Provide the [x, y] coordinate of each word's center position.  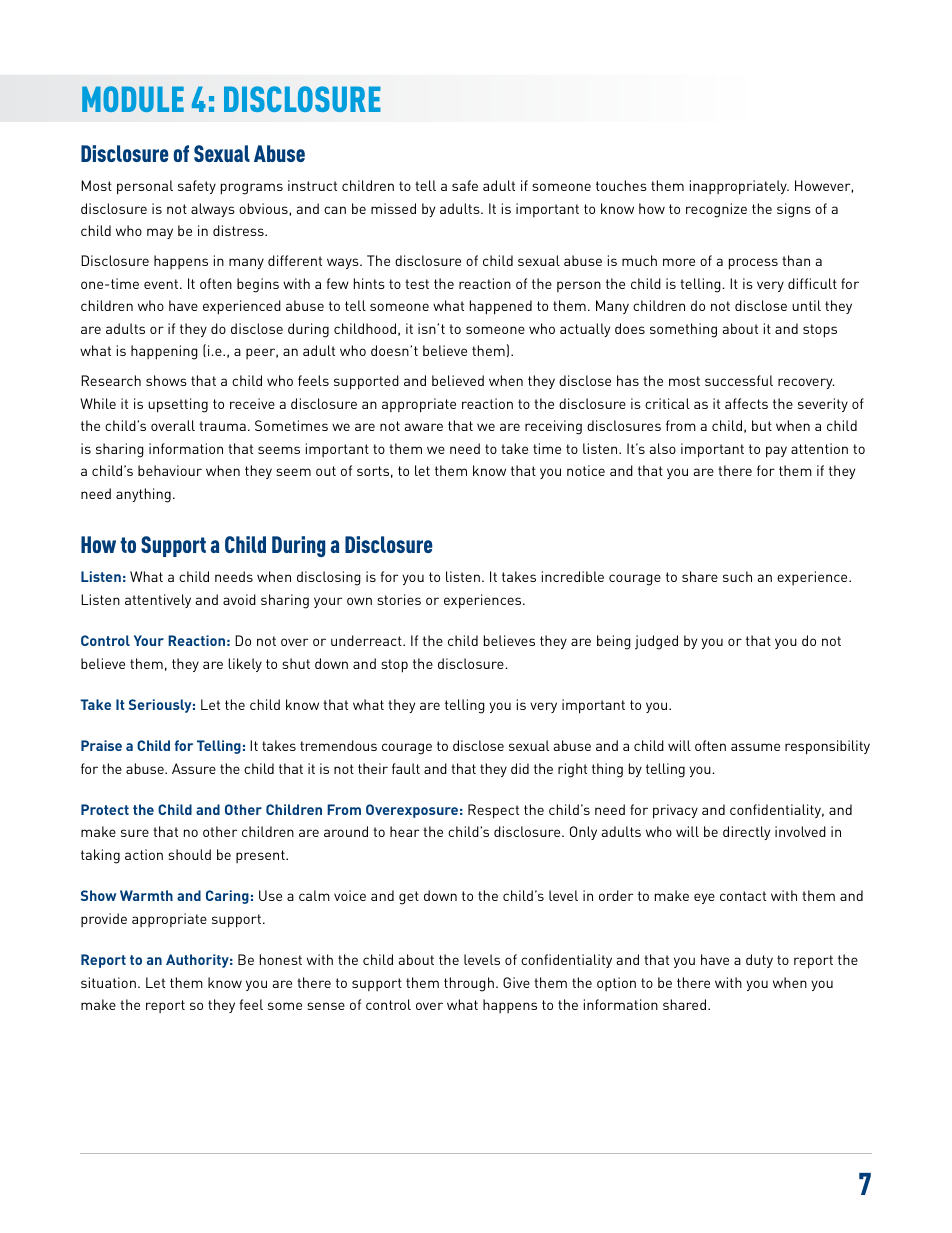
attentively [158, 601]
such [737, 576]
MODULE [133, 99]
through [469, 984]
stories [399, 599]
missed [393, 208]
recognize [716, 210]
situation [108, 982]
